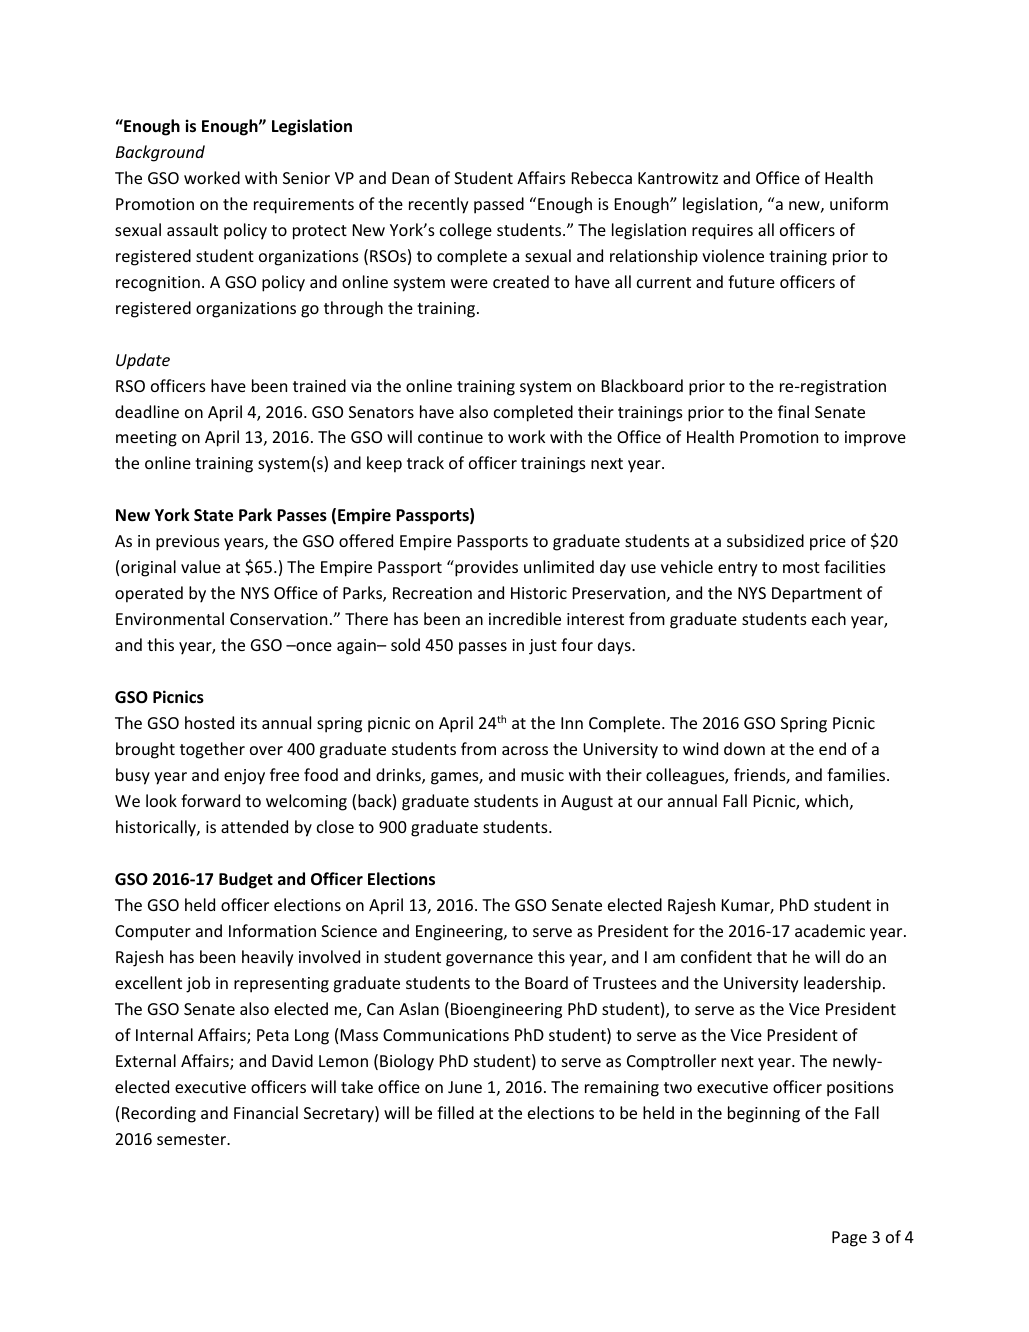 Image resolution: width=1029 pixels, height=1332 pixels. What do you see at coordinates (192, 229) in the image?
I see `assault` at bounding box center [192, 229].
